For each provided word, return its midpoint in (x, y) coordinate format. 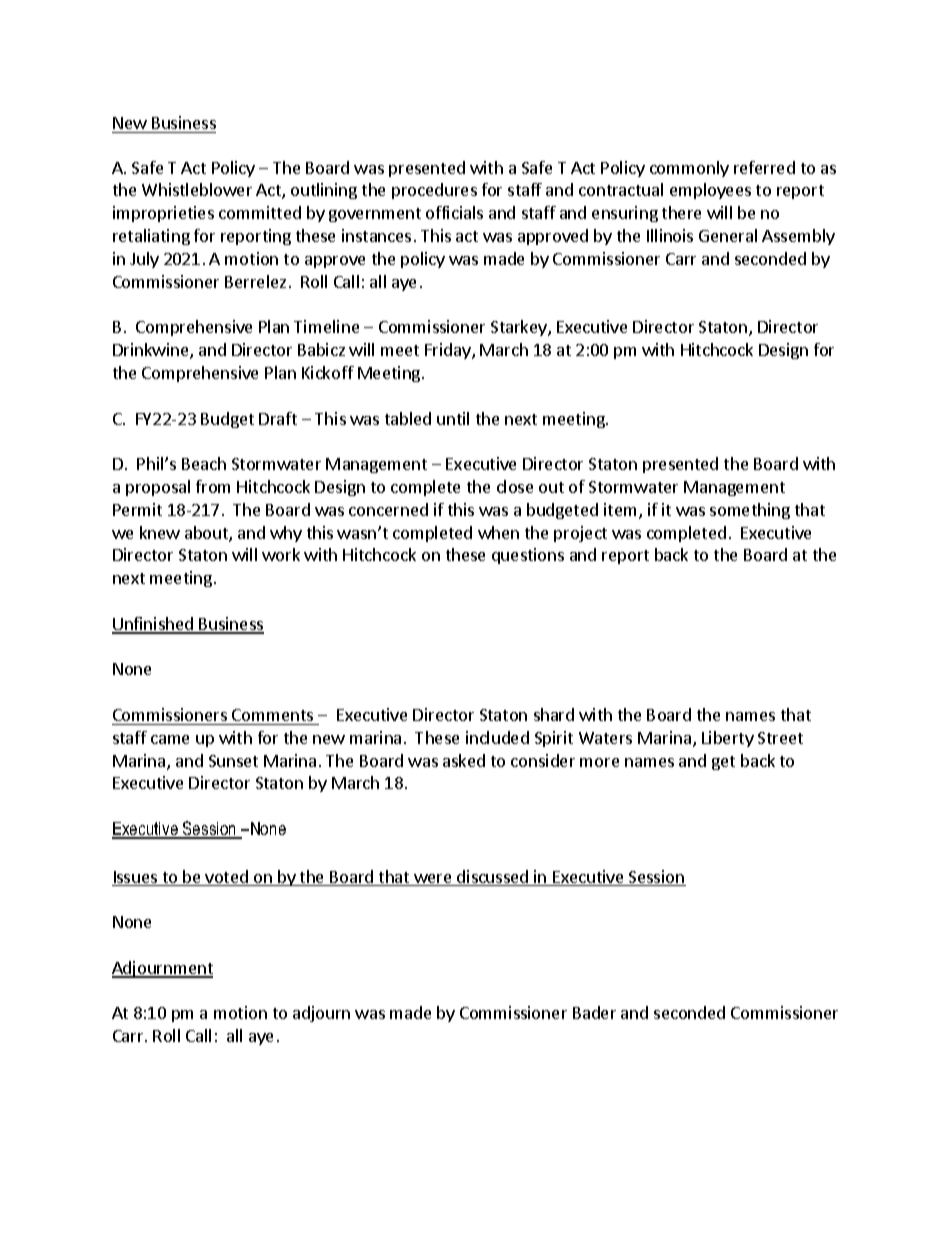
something (750, 511)
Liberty (728, 739)
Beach (204, 463)
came (170, 739)
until (453, 418)
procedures (434, 191)
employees (710, 191)
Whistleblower (197, 189)
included (497, 737)
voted (226, 878)
